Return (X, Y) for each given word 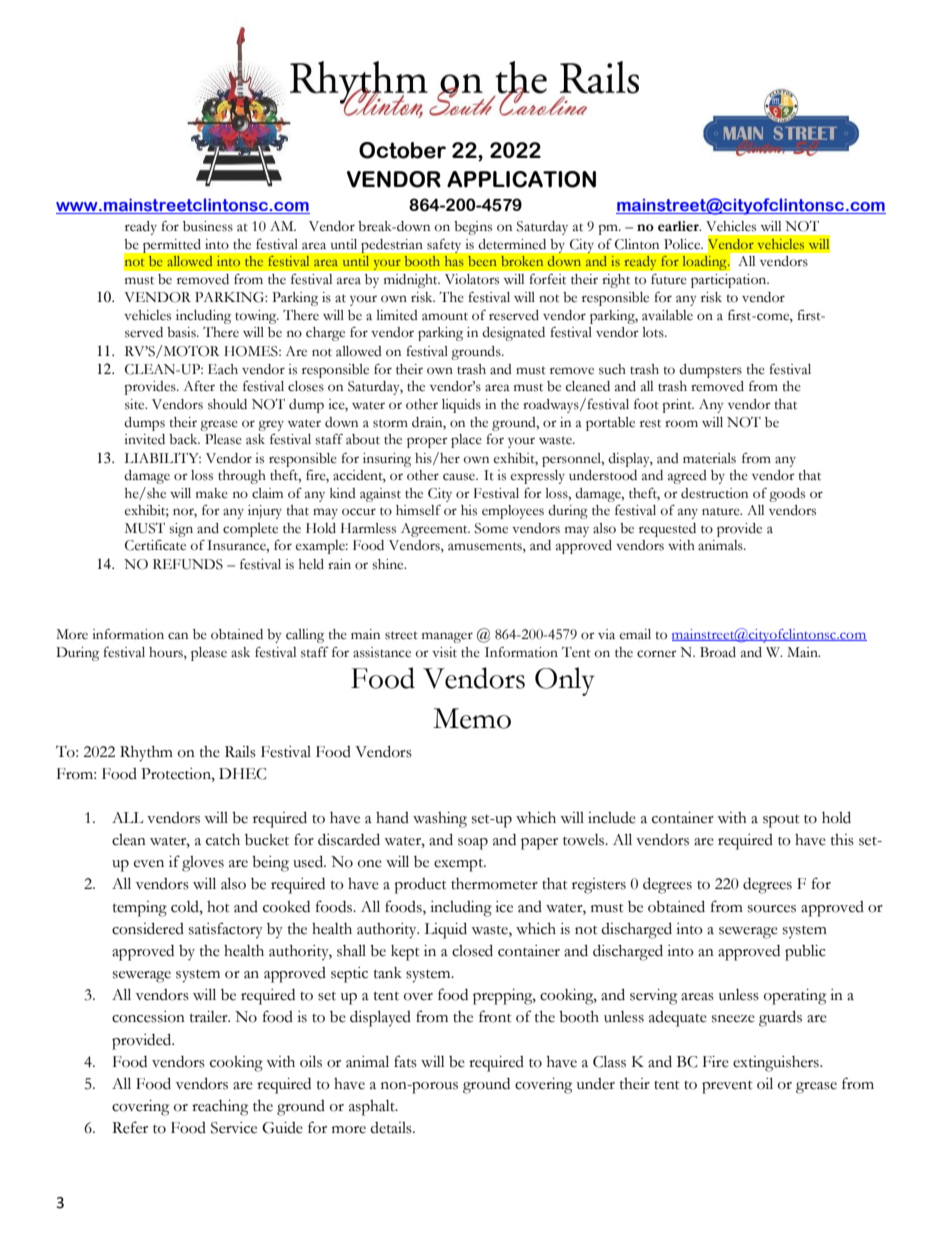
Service (234, 1128)
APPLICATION (521, 179)
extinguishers (777, 1064)
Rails (240, 752)
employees (513, 512)
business (208, 226)
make (212, 493)
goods (787, 495)
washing (440, 820)
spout (781, 821)
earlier (679, 226)
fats (405, 1061)
